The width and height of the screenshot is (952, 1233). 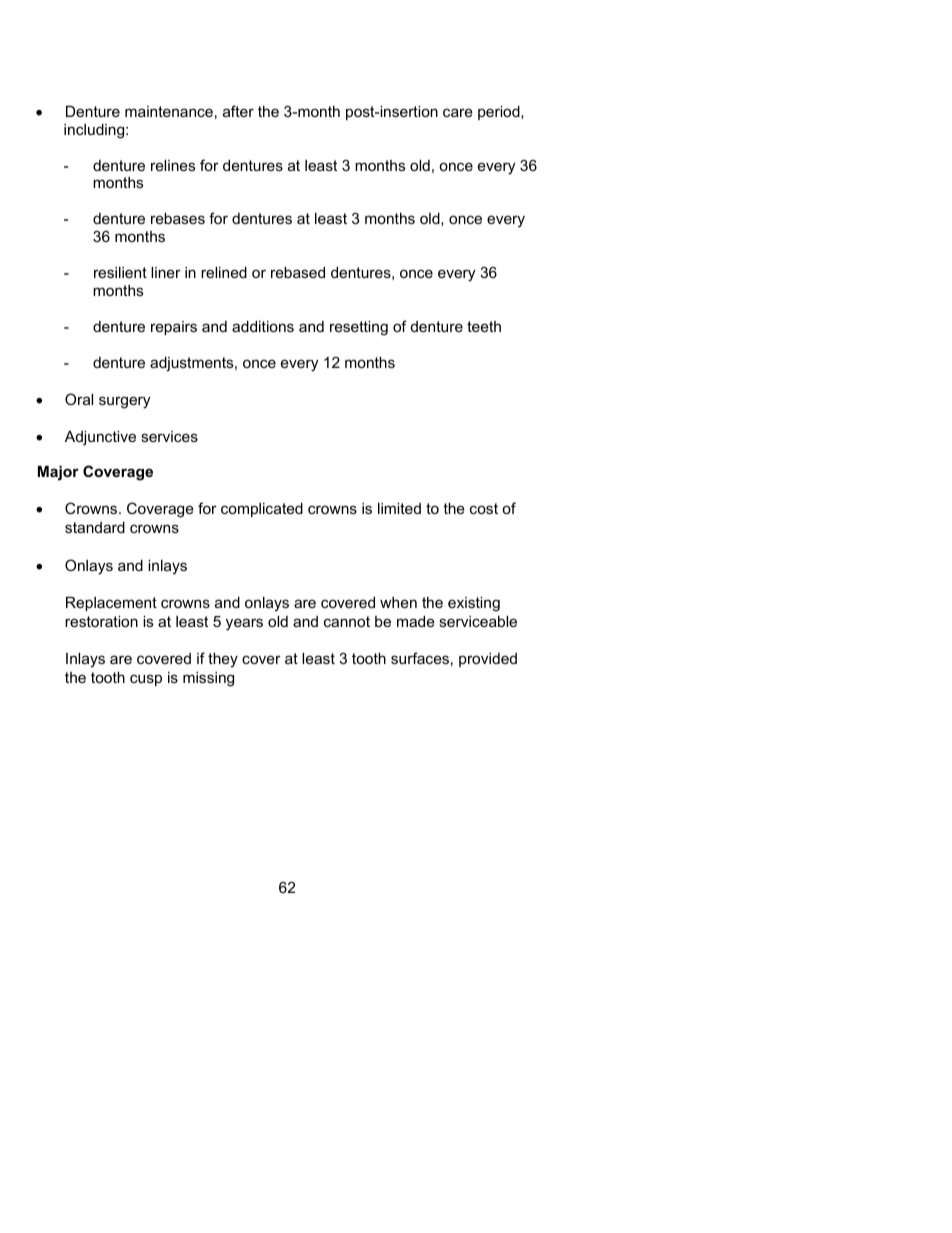 I want to click on adjustments, so click(x=193, y=364).
